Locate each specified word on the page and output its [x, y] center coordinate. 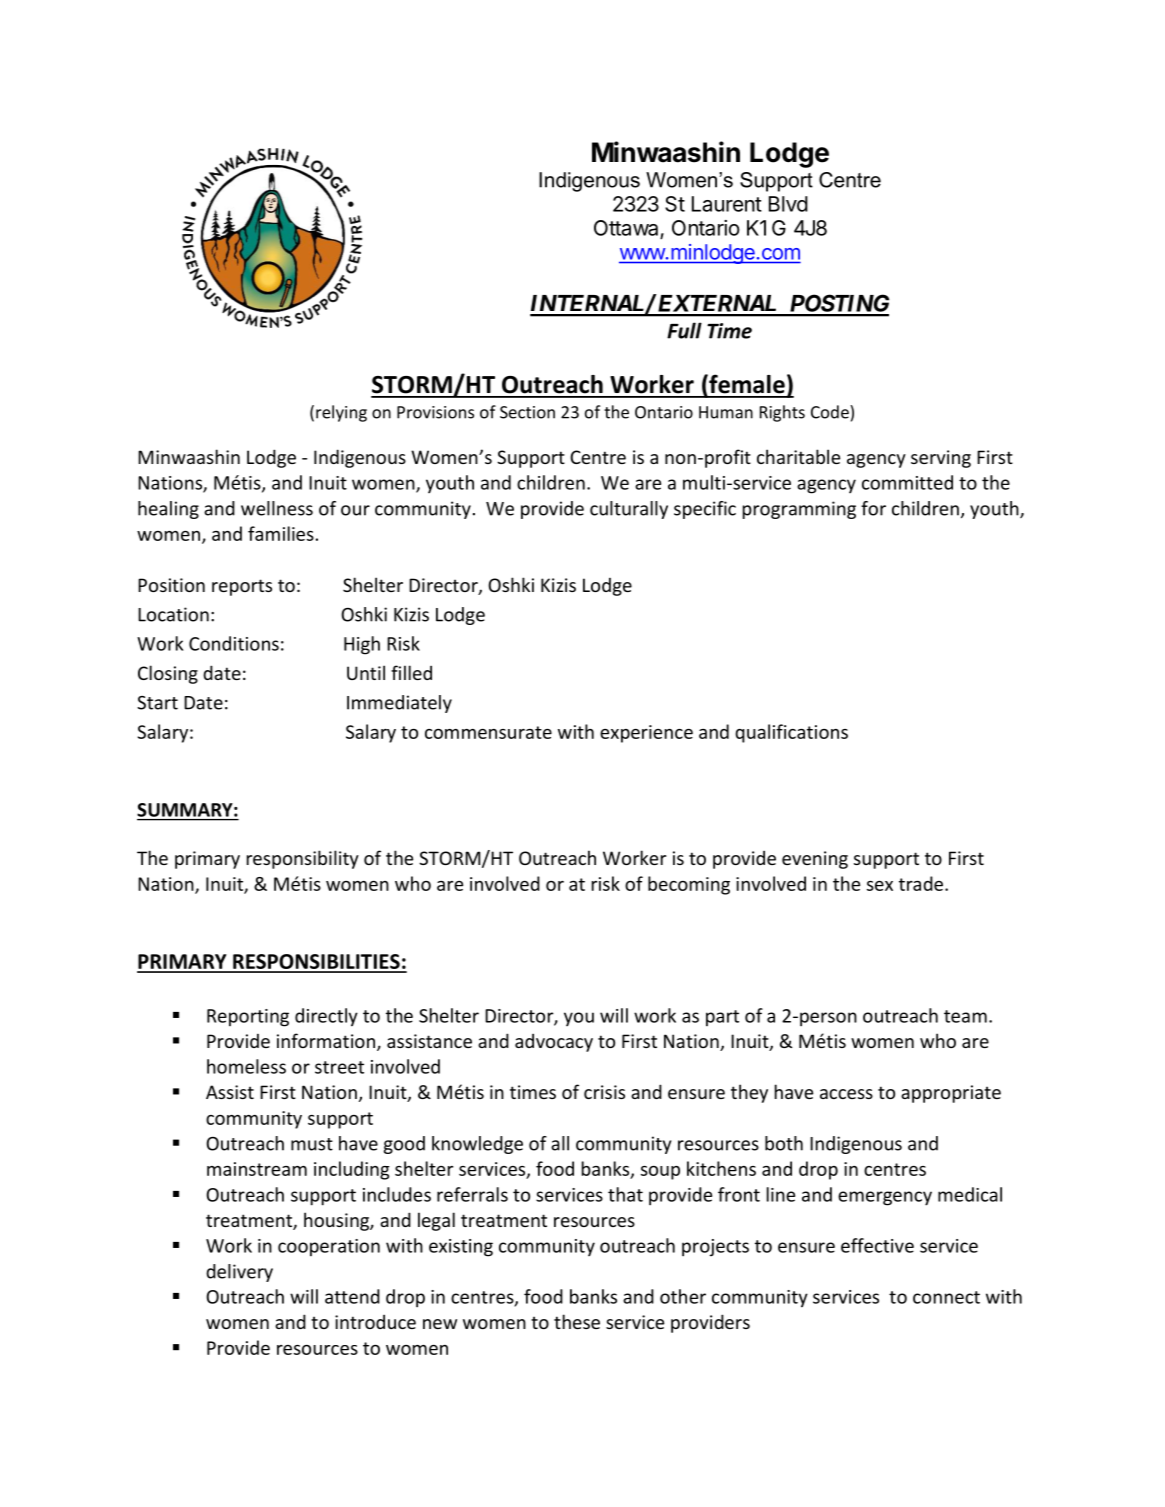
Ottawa [626, 228]
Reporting [248, 1018]
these [577, 1321]
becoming [689, 885]
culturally [629, 510]
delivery [239, 1273]
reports [242, 587]
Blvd [788, 204]
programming [799, 510]
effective [877, 1245]
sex [880, 886]
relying [341, 413]
